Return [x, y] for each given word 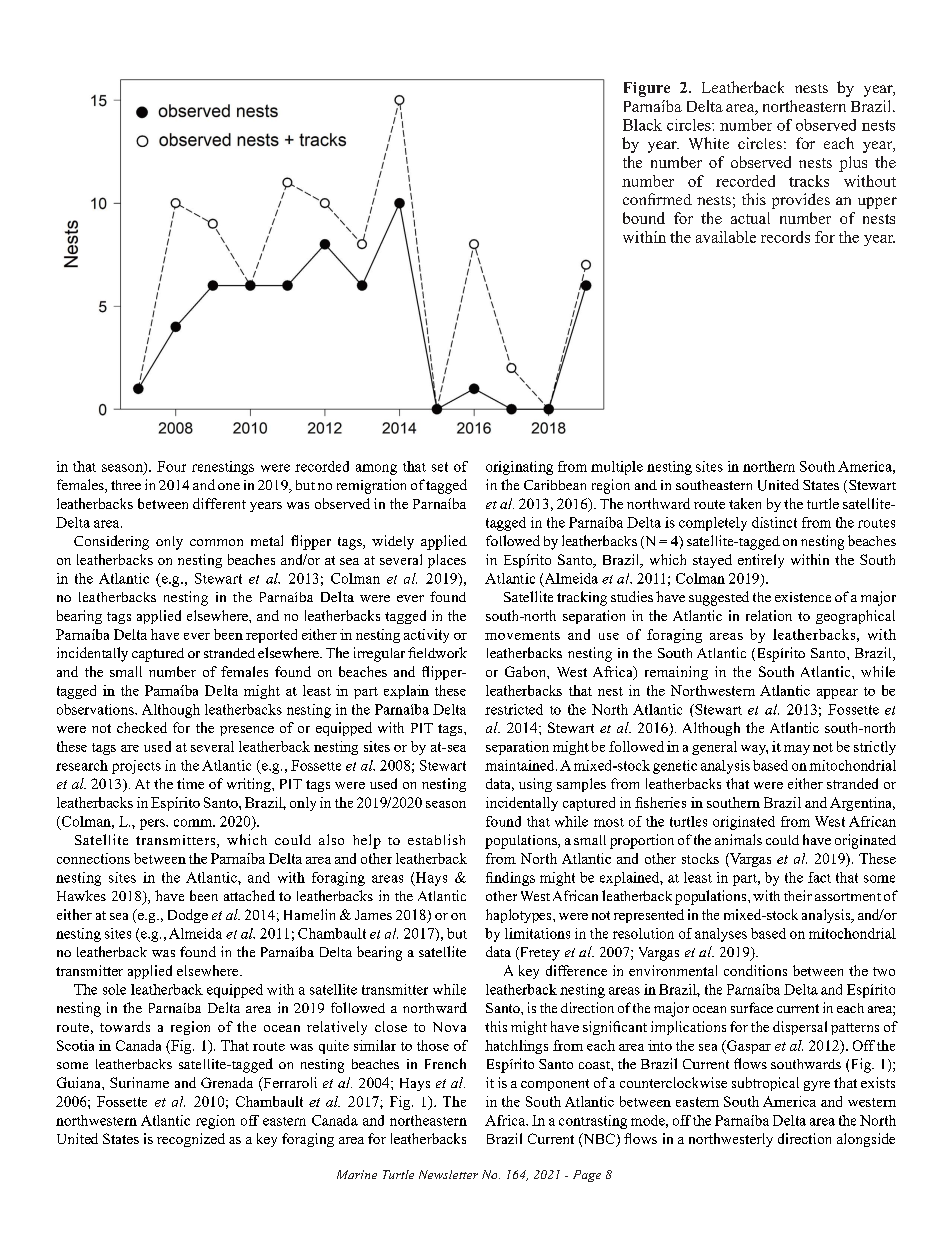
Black [642, 125]
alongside [866, 1140]
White [709, 143]
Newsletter [448, 1174]
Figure [647, 89]
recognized [191, 1140]
